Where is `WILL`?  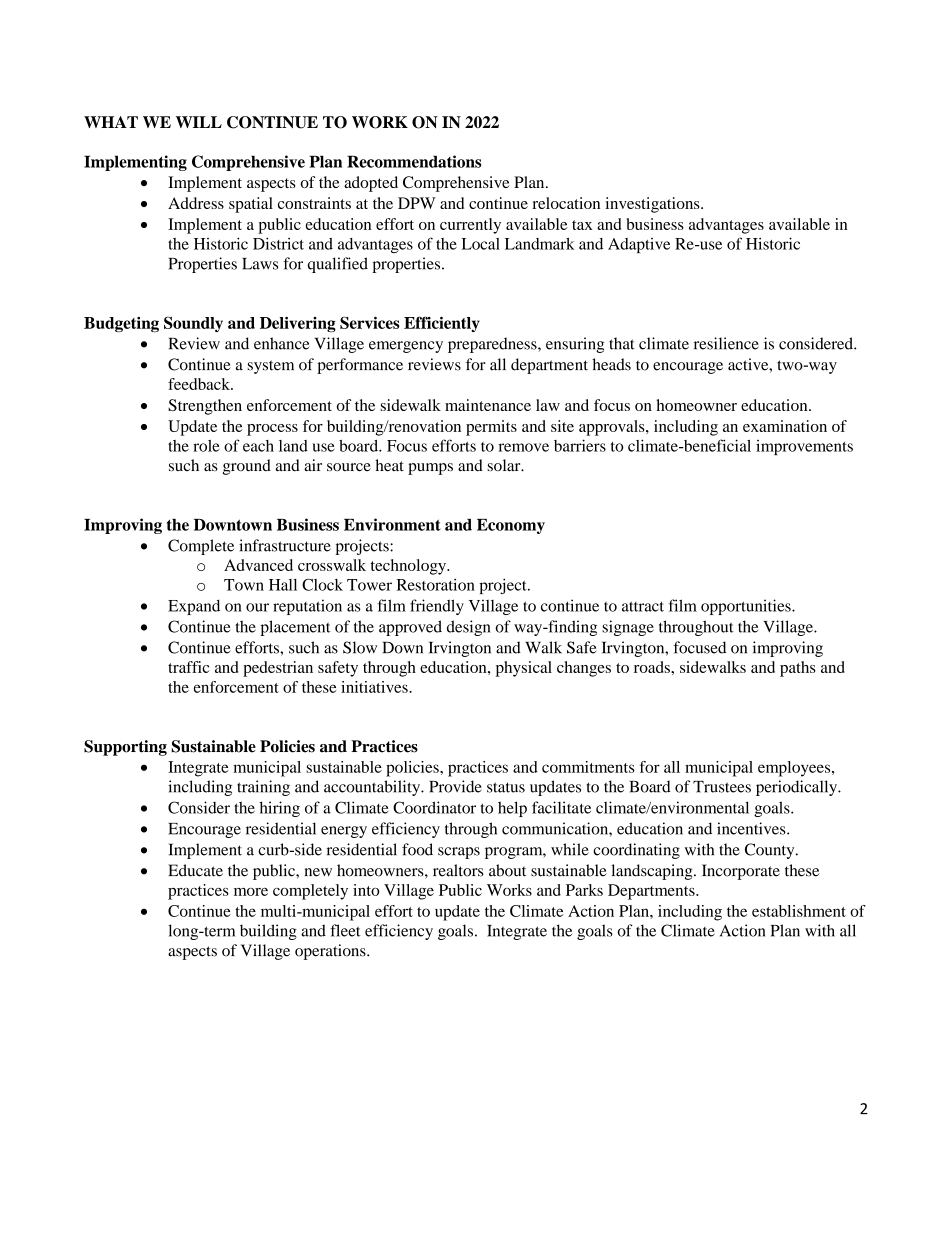 WILL is located at coordinates (199, 122).
